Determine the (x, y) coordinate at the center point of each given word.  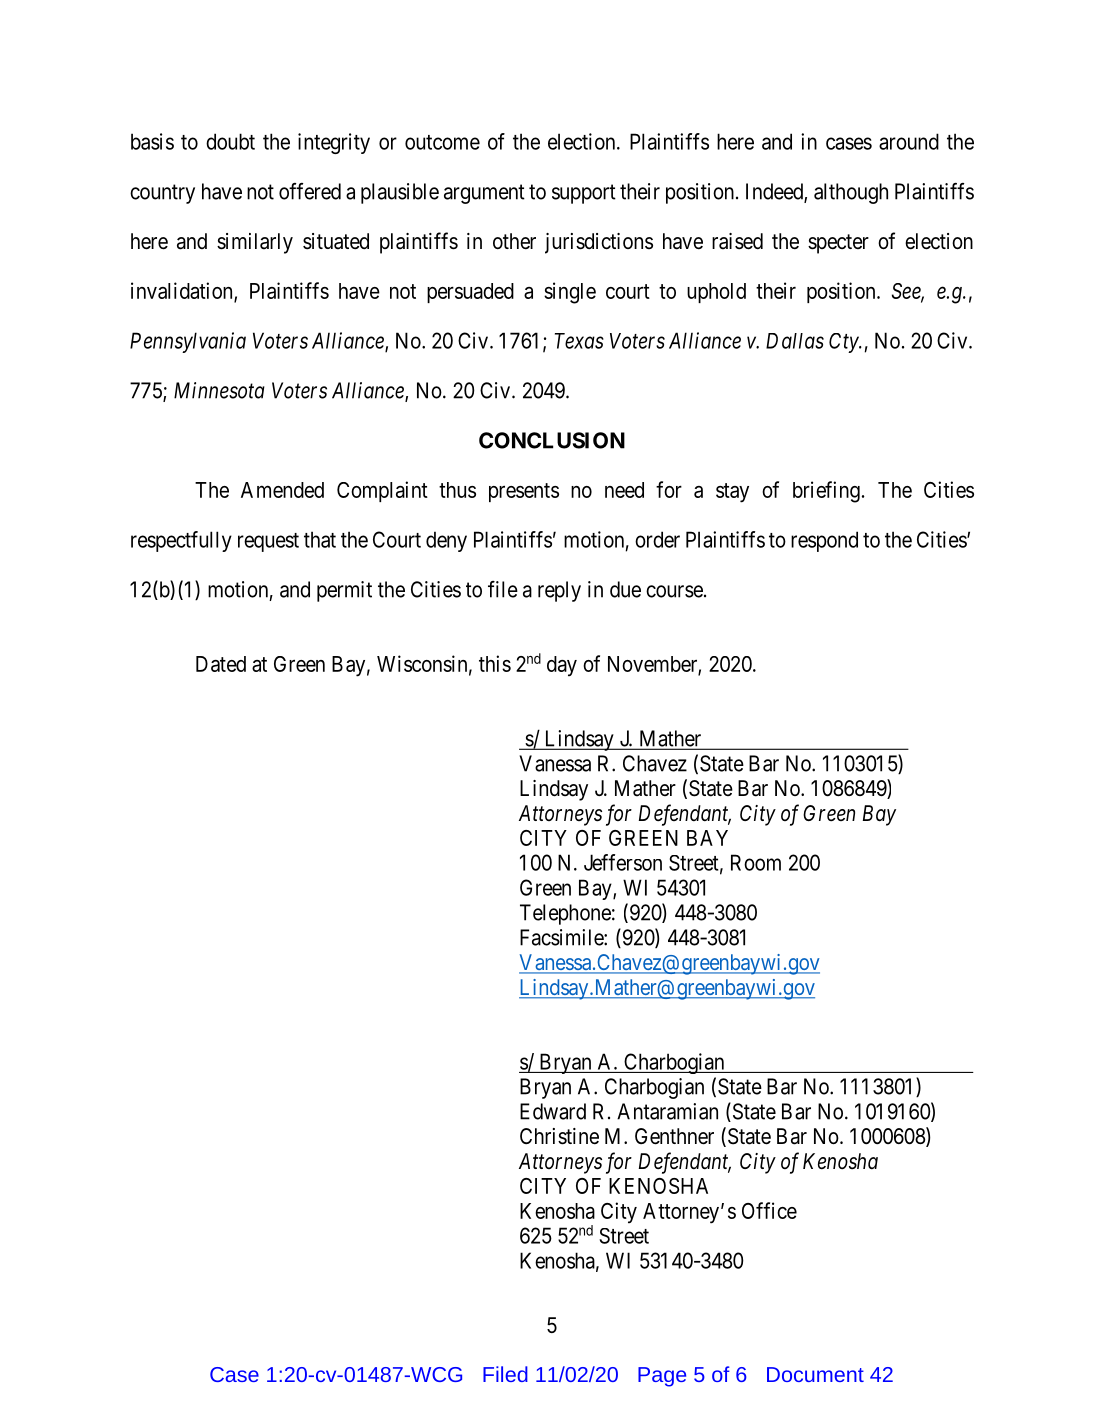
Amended (282, 490)
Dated (221, 664)
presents (524, 492)
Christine (559, 1136)
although (851, 193)
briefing (826, 492)
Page (662, 1377)
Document (815, 1374)
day (562, 666)
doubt (230, 141)
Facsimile (562, 937)
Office (769, 1210)
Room (756, 862)
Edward (553, 1111)
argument (484, 194)
